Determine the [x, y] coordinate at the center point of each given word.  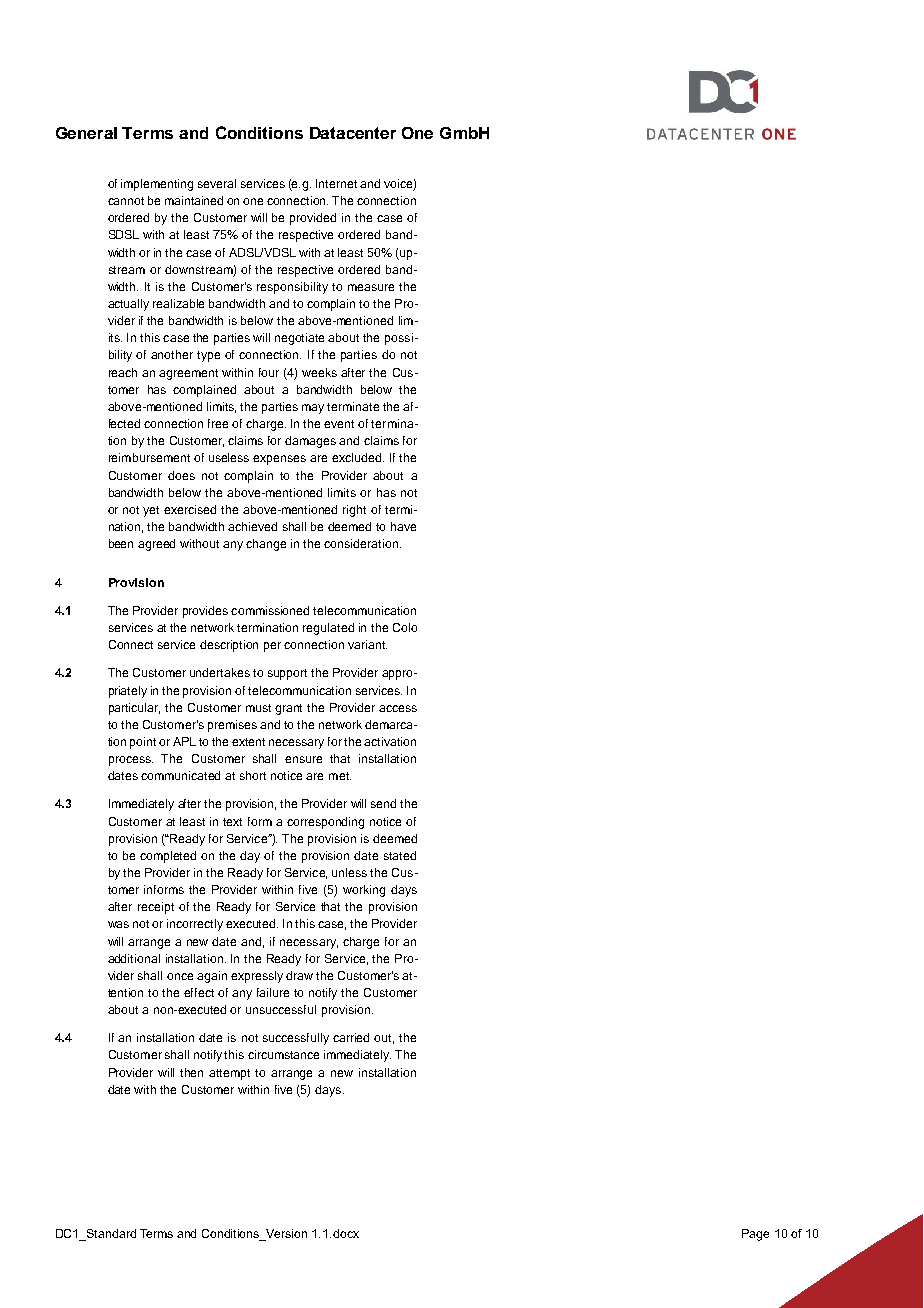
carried [351, 1037]
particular [134, 709]
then [191, 1072]
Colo [405, 627]
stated [400, 855]
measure [371, 287]
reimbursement [149, 457]
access [398, 708]
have [403, 526]
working [364, 891]
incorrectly [195, 925]
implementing [157, 185]
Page [755, 1235]
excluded [358, 457]
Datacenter [353, 133]
